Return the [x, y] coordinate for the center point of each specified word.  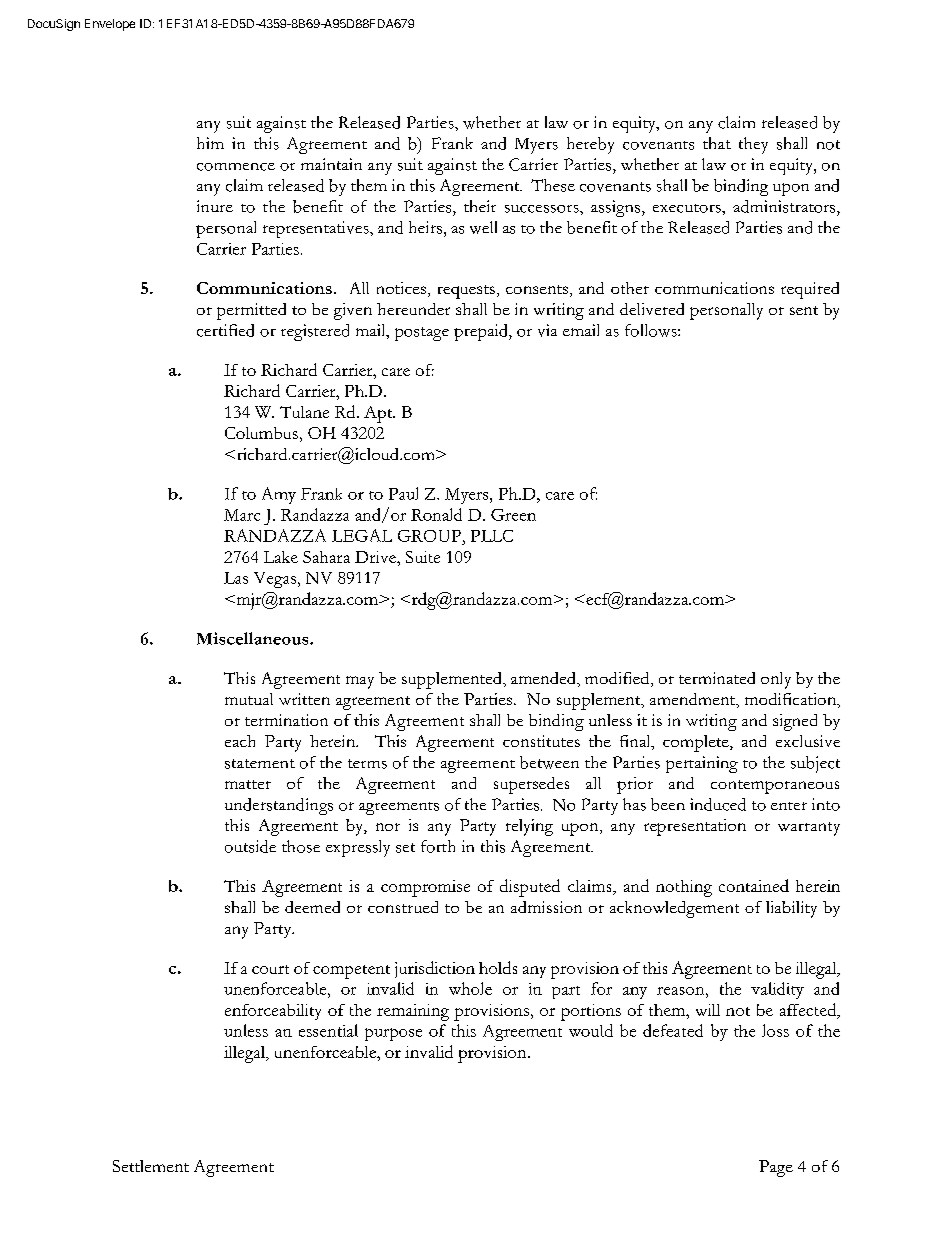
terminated [717, 678]
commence [236, 167]
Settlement [151, 1166]
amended [544, 678]
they [753, 145]
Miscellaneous [254, 638]
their [480, 206]
